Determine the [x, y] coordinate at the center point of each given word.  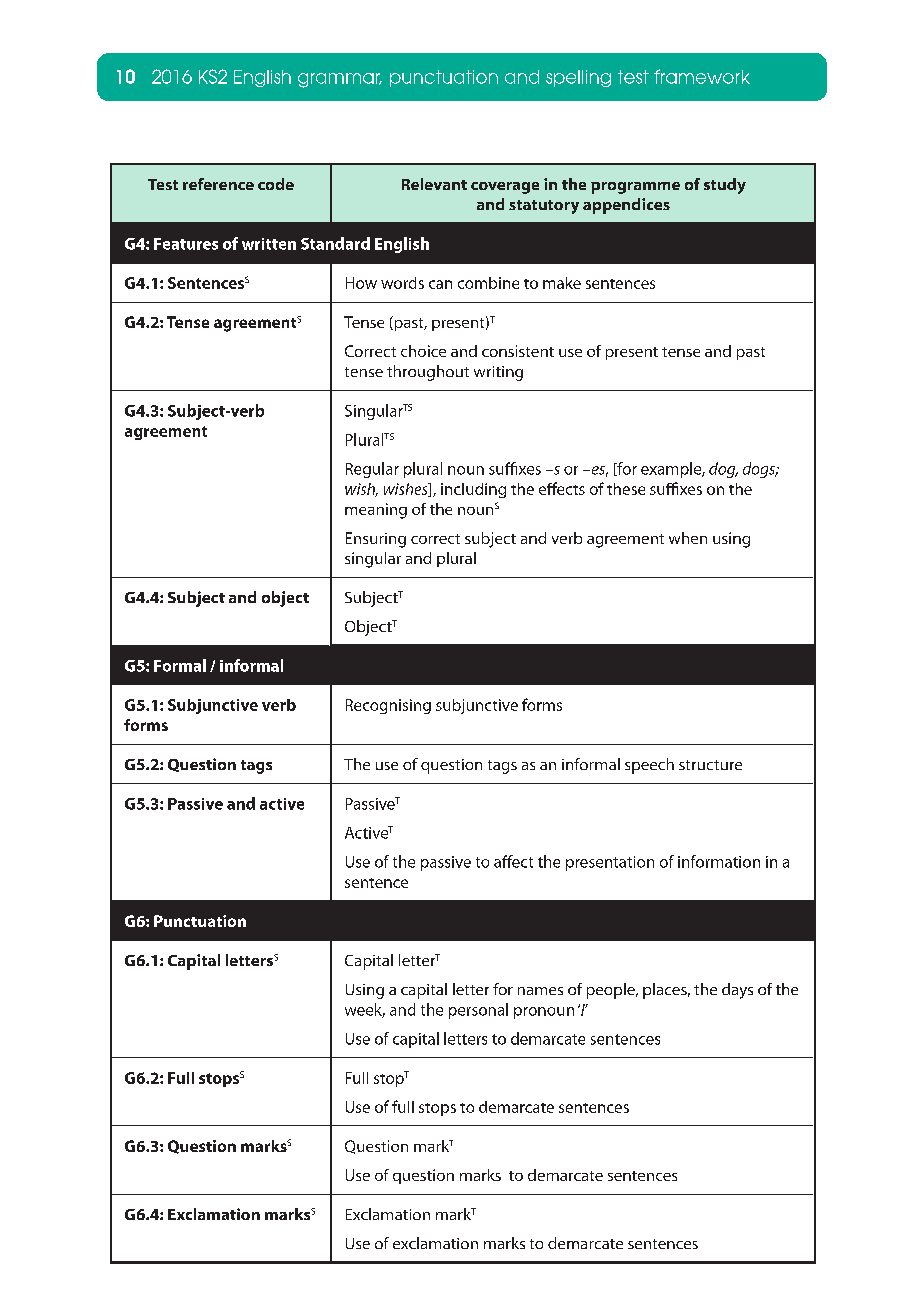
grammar [340, 80]
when [688, 538]
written [269, 244]
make [562, 283]
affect [513, 861]
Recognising [388, 706]
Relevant [434, 184]
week [365, 1010]
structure [710, 765]
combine [488, 283]
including [473, 490]
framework [702, 76]
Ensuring [376, 540]
